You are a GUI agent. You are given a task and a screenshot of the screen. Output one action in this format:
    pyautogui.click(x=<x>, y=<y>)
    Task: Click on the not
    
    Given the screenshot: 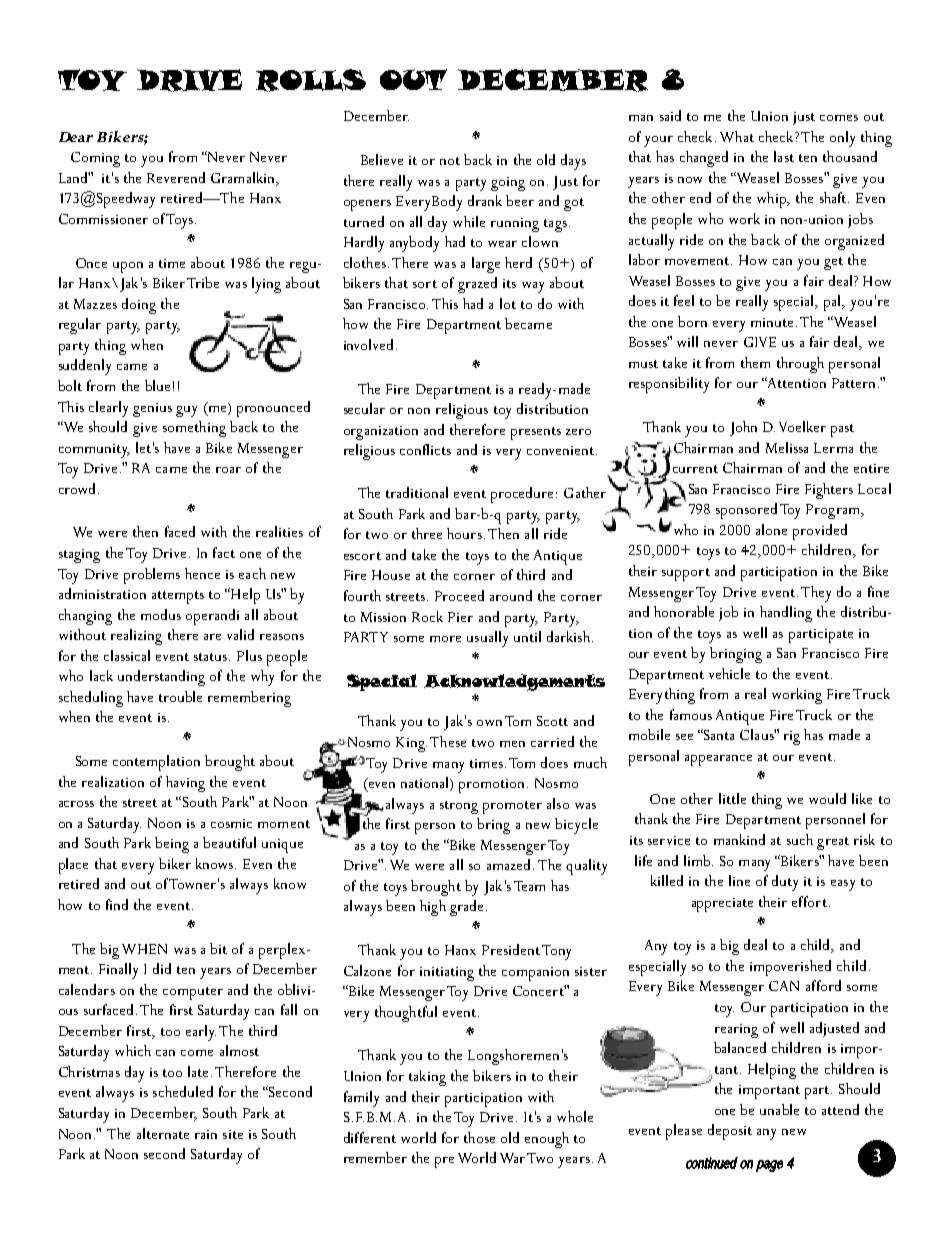 What is the action you would take?
    pyautogui.click(x=450, y=161)
